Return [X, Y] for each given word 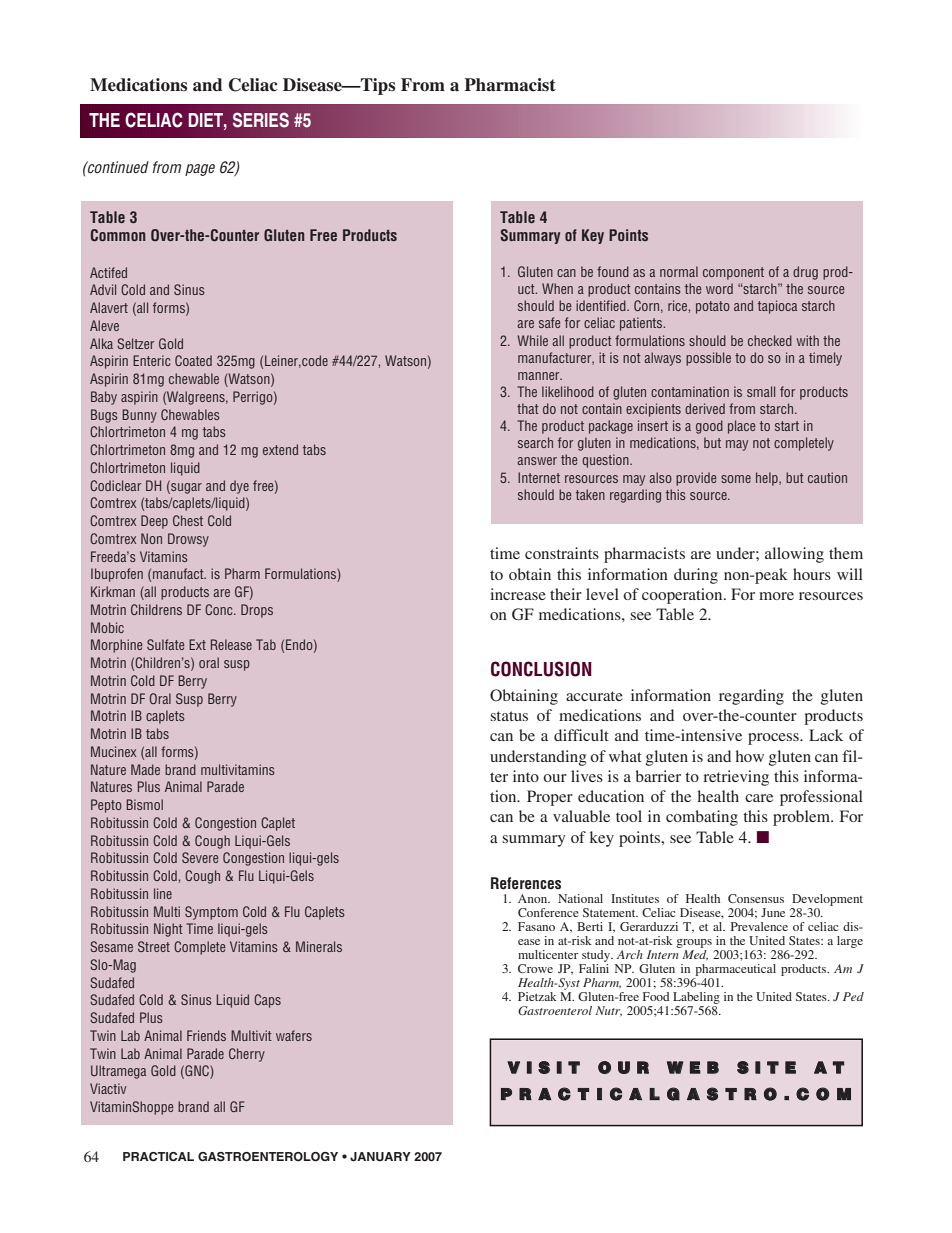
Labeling [696, 999]
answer [537, 461]
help [768, 479]
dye [239, 487]
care [759, 798]
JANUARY [380, 1157]
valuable [581, 816]
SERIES [261, 120]
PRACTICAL [158, 1157]
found [613, 271]
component [733, 273]
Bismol [144, 804]
